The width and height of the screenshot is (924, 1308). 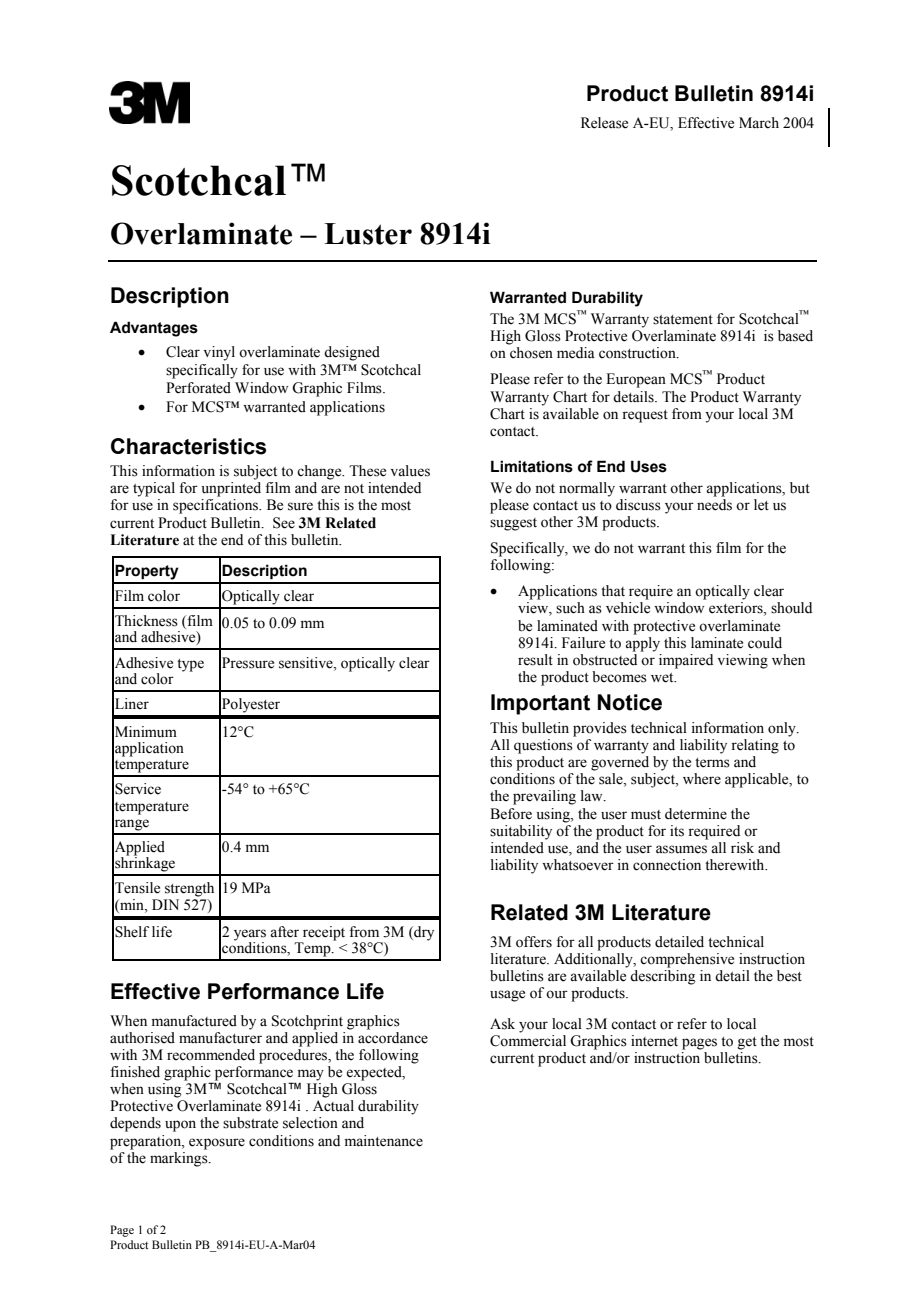 I want to click on request, so click(x=645, y=416).
